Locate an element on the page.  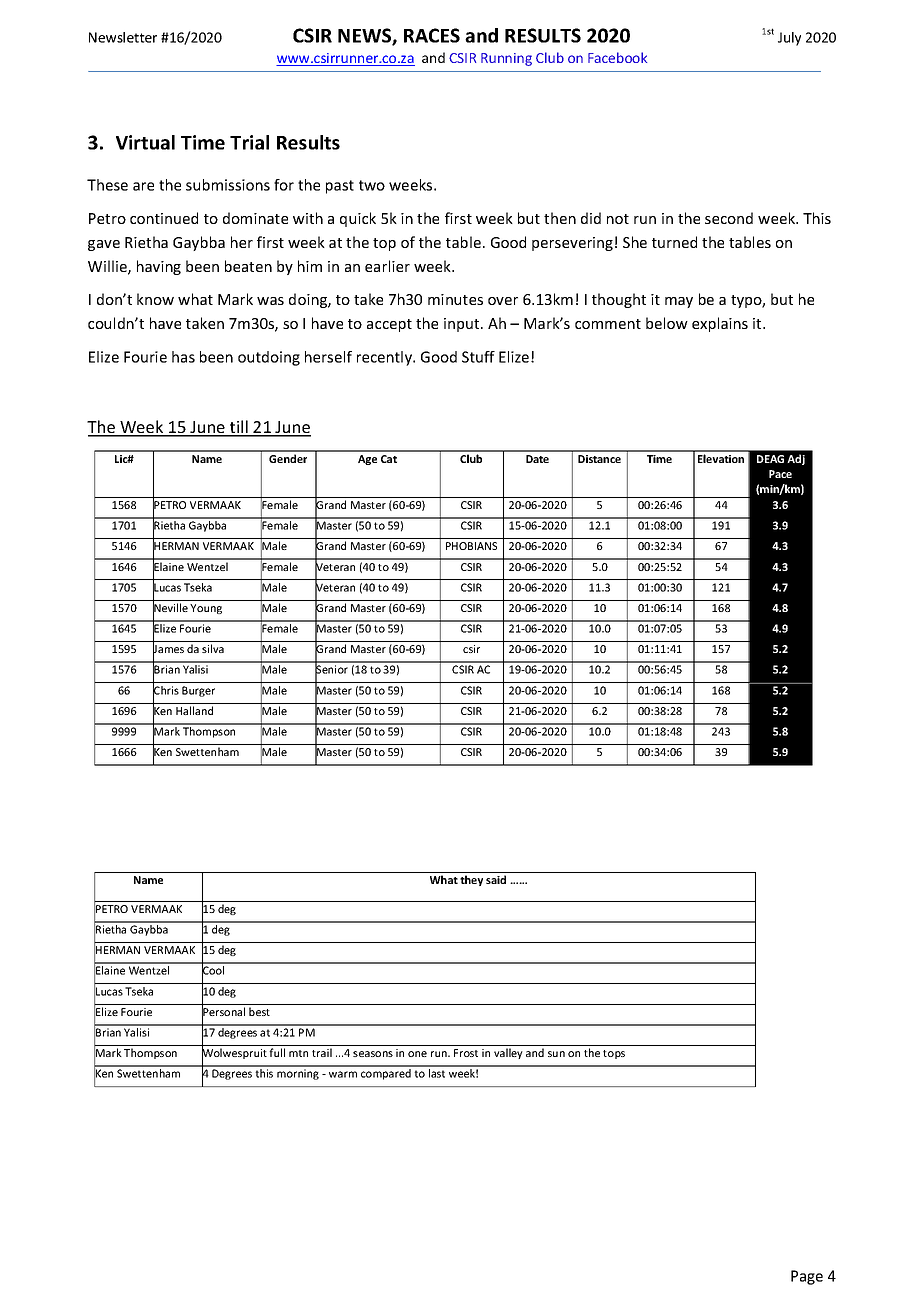
best is located at coordinates (259, 1011).
